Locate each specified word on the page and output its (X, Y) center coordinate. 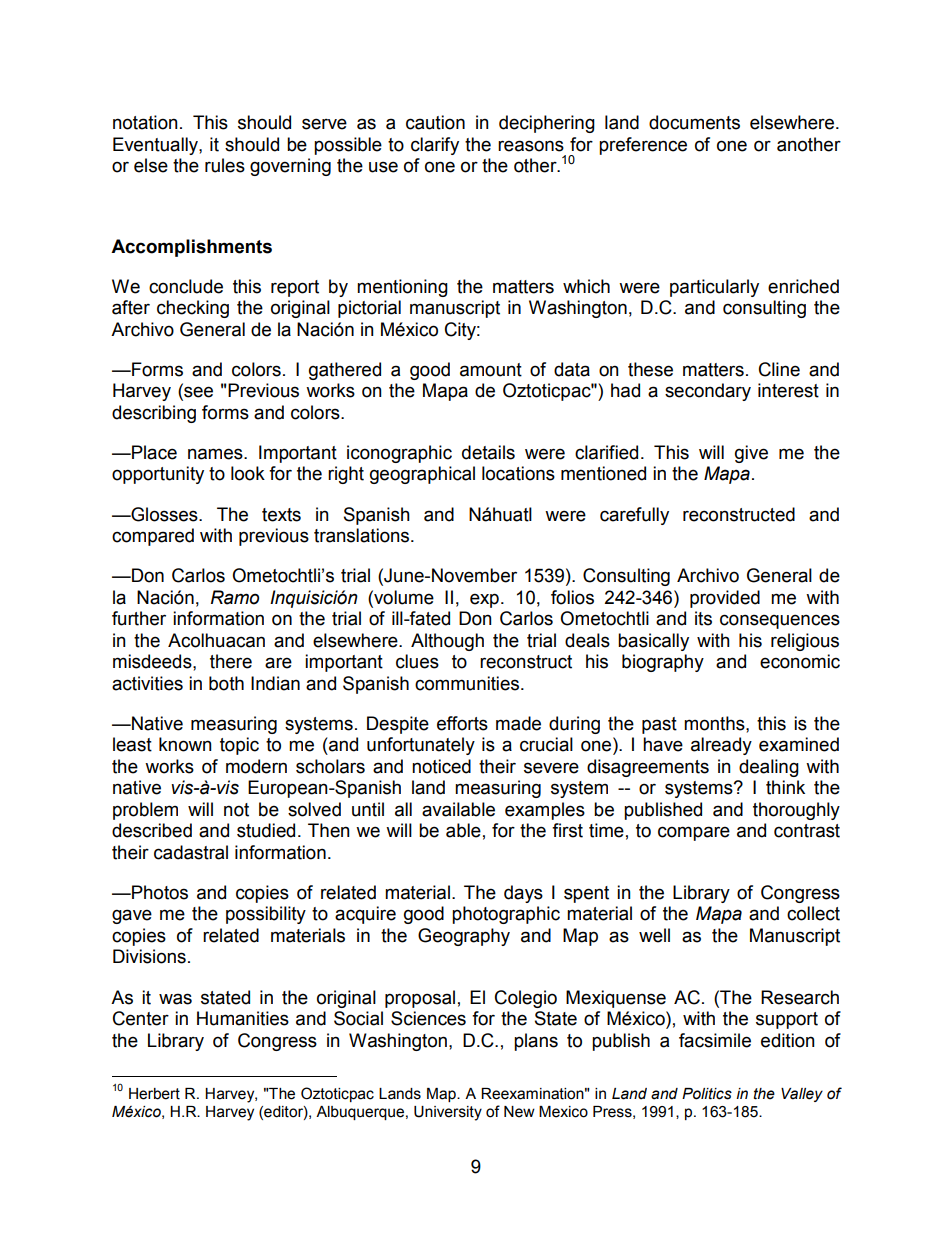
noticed (441, 766)
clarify (435, 146)
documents (694, 122)
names (216, 454)
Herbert (154, 1094)
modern (256, 766)
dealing (769, 768)
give (751, 454)
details (488, 452)
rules (225, 165)
